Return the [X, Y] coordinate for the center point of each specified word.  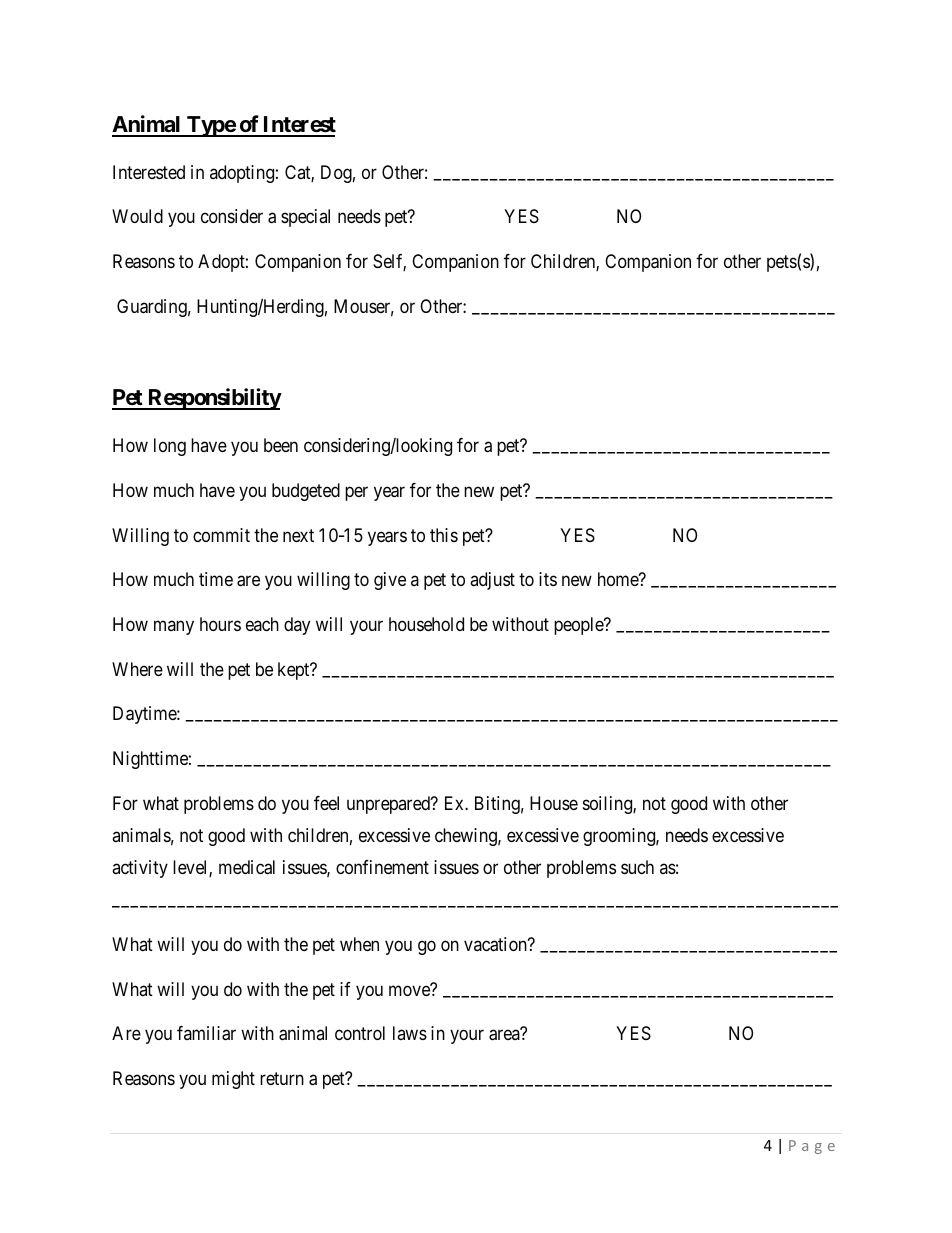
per [356, 493]
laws [410, 1033]
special [305, 218]
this [444, 535]
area [504, 1035]
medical [247, 867]
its [548, 579]
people [579, 626]
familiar [206, 1033]
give [390, 581]
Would [137, 216]
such [637, 867]
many [174, 627]
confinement [382, 867]
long [170, 447]
